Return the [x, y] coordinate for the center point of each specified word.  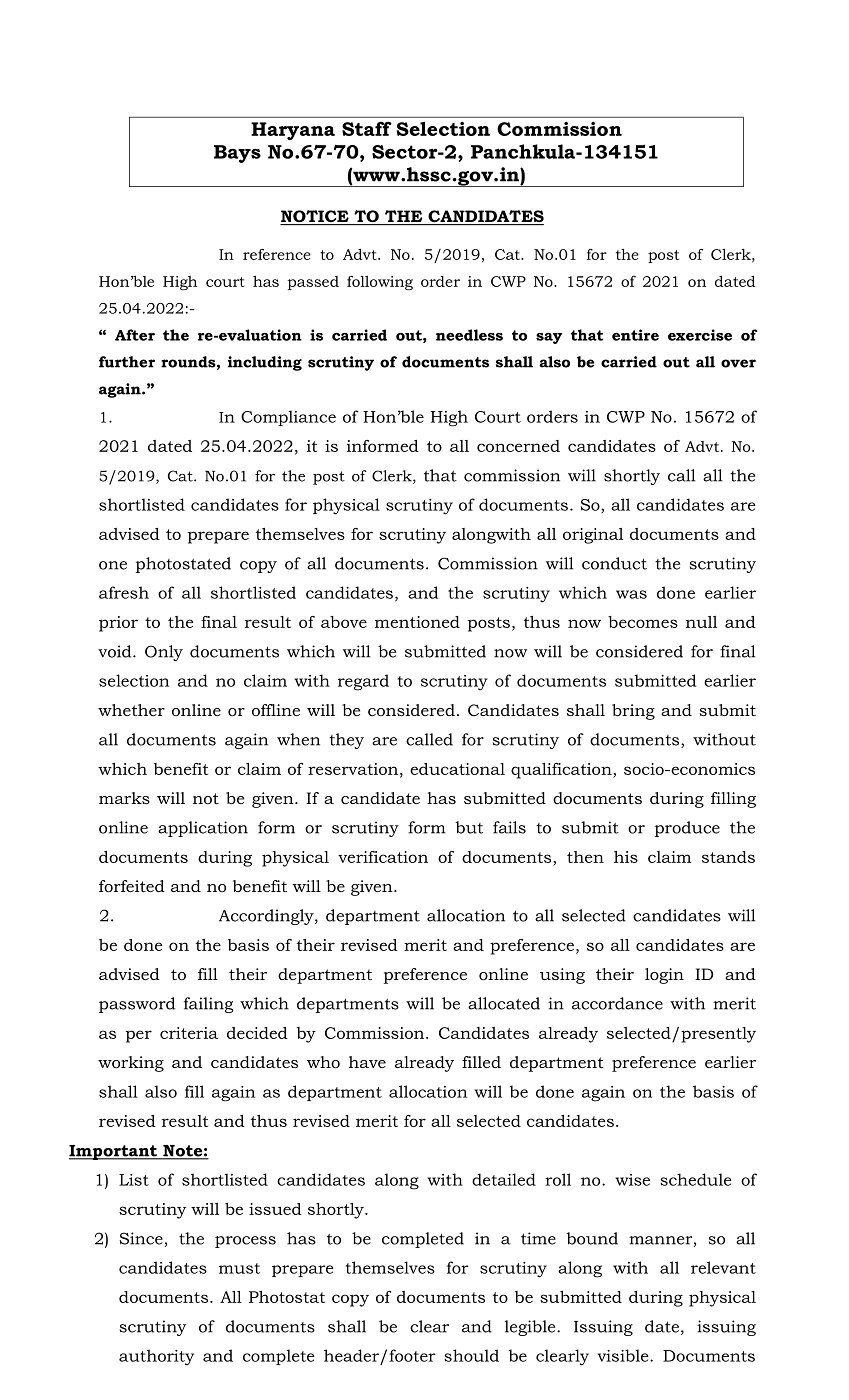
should [471, 1355]
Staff [367, 128]
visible [624, 1355]
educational [457, 769]
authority [156, 1357]
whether [131, 710]
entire [635, 335]
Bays [237, 154]
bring [633, 712]
